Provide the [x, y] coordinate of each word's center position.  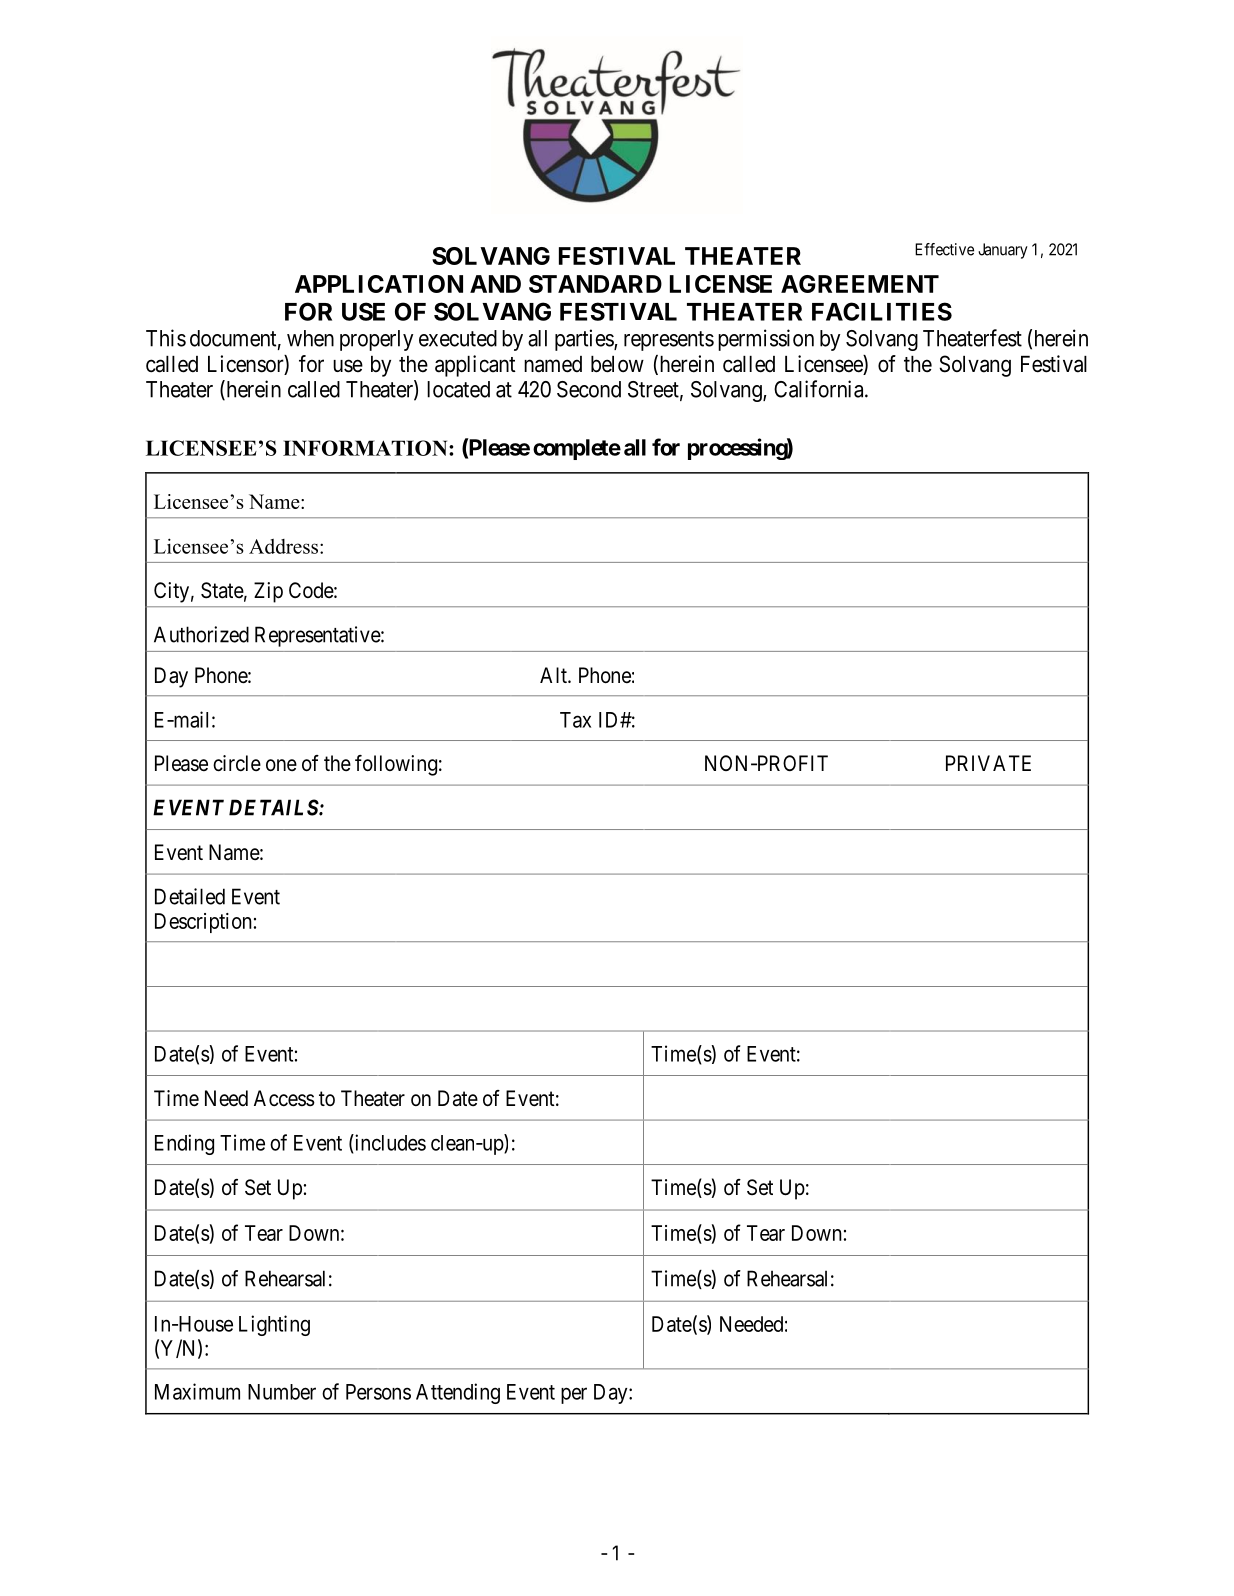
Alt [554, 675]
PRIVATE [988, 763]
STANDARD [595, 284]
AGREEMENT [860, 284]
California [820, 389]
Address [285, 546]
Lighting [274, 1325]
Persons [378, 1392]
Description [203, 923]
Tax [575, 720]
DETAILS [274, 807]
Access [284, 1098]
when [310, 338]
